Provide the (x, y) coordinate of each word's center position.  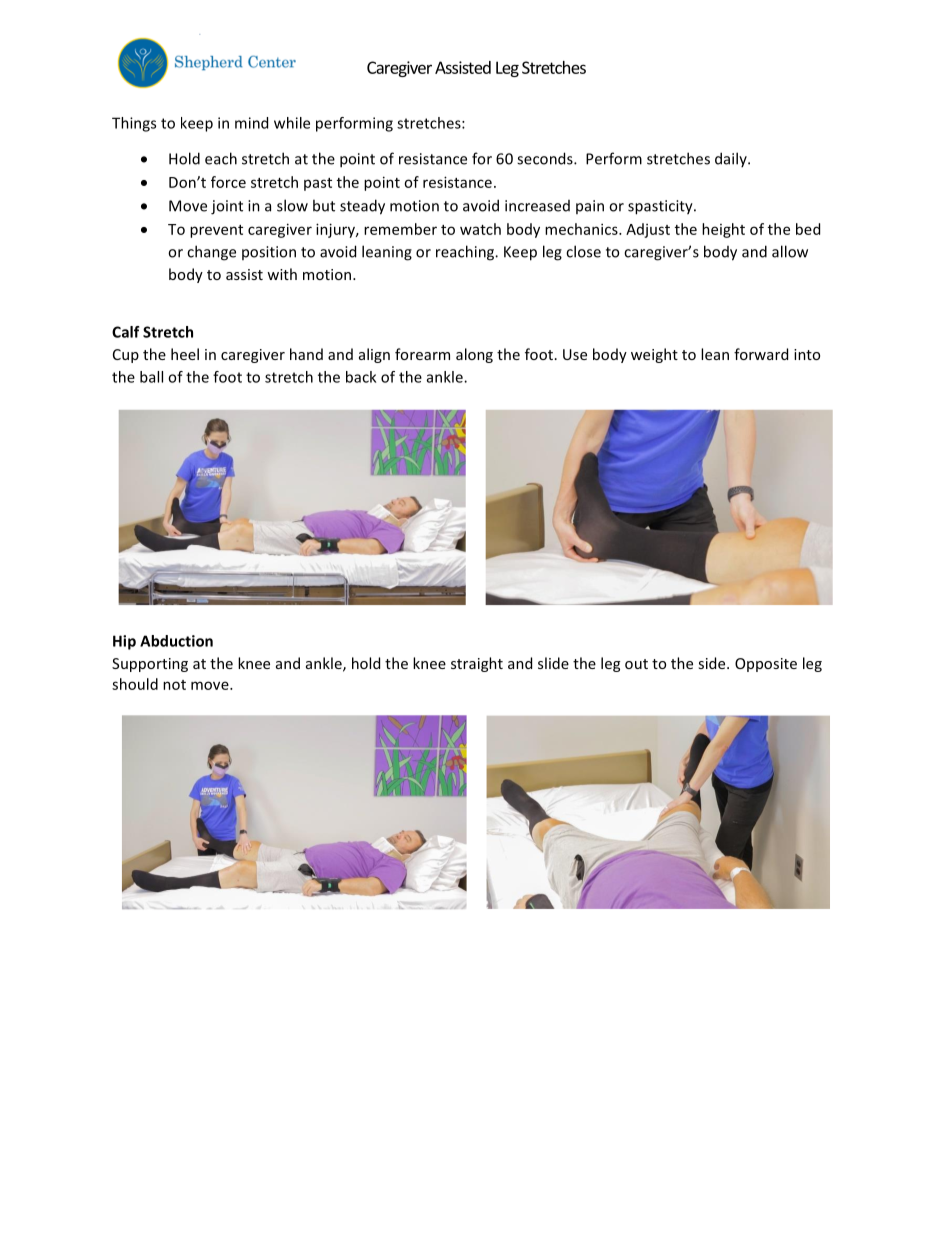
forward (761, 354)
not (174, 685)
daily (732, 159)
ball (151, 377)
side (713, 663)
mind (251, 123)
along (474, 355)
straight (477, 664)
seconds (546, 158)
